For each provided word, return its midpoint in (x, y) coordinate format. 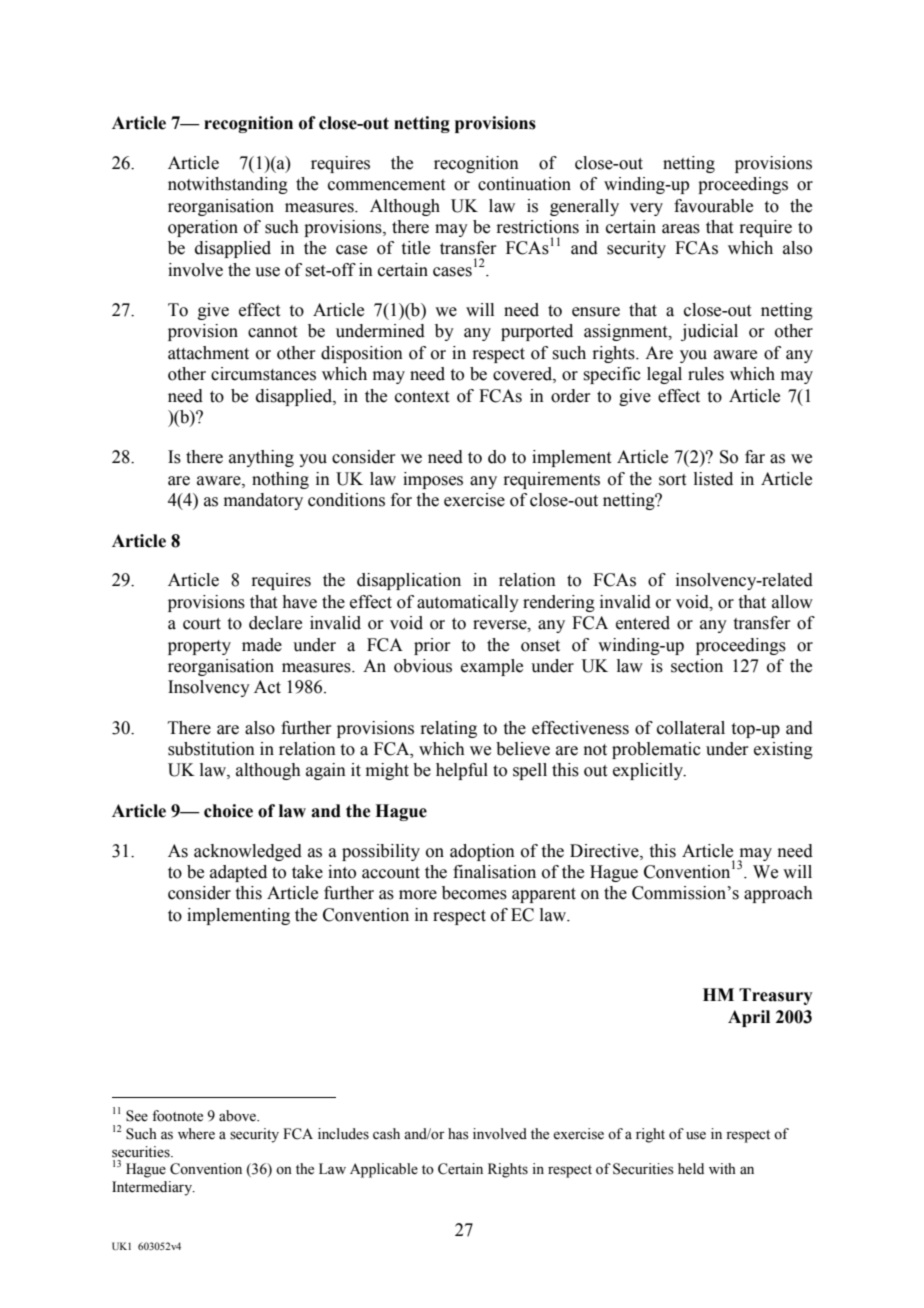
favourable (713, 206)
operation (203, 228)
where (196, 1134)
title (416, 248)
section (697, 666)
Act (267, 687)
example (492, 667)
